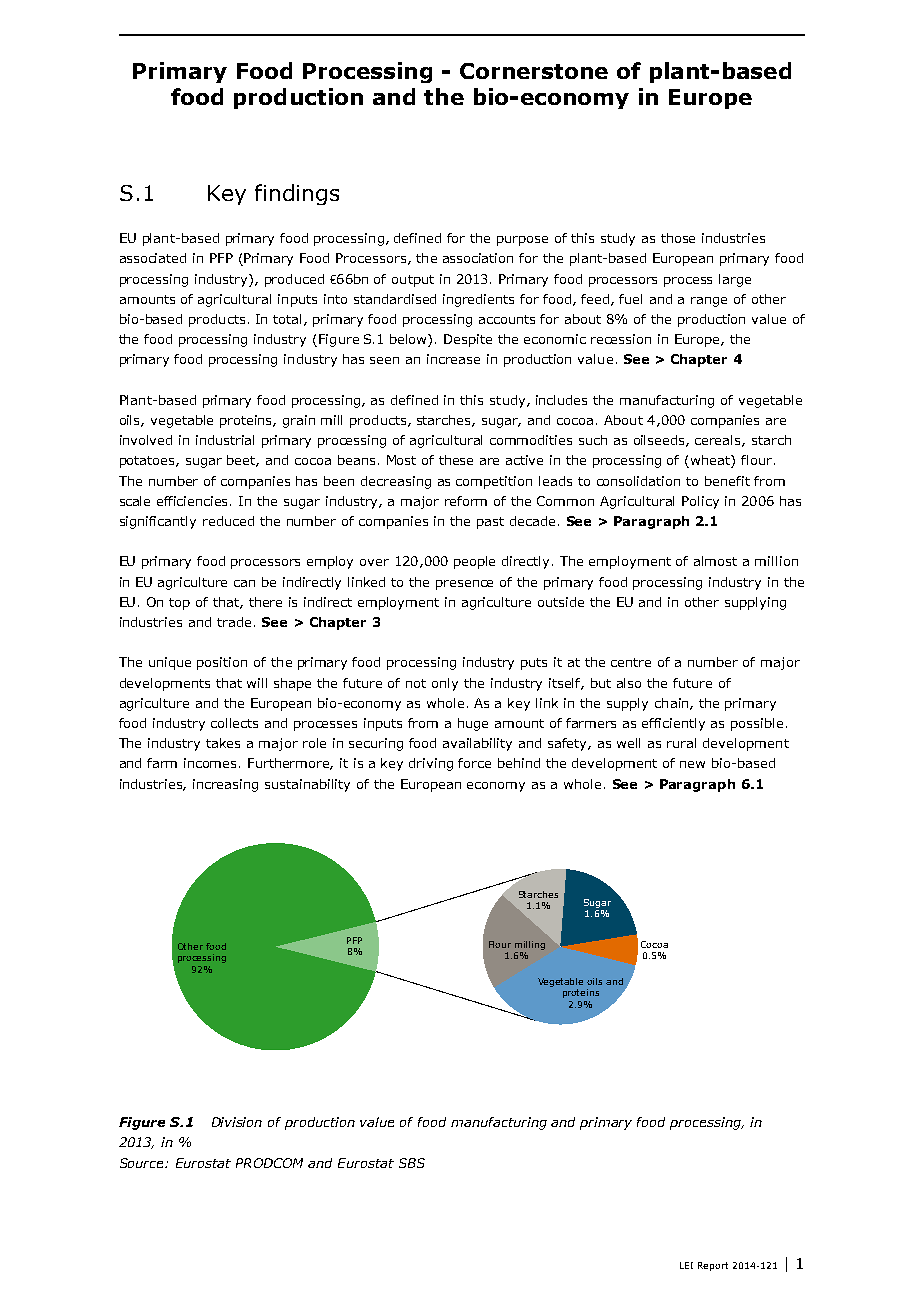  Describe the element at coordinates (237, 1122) in the page. I see `Division` at that location.
